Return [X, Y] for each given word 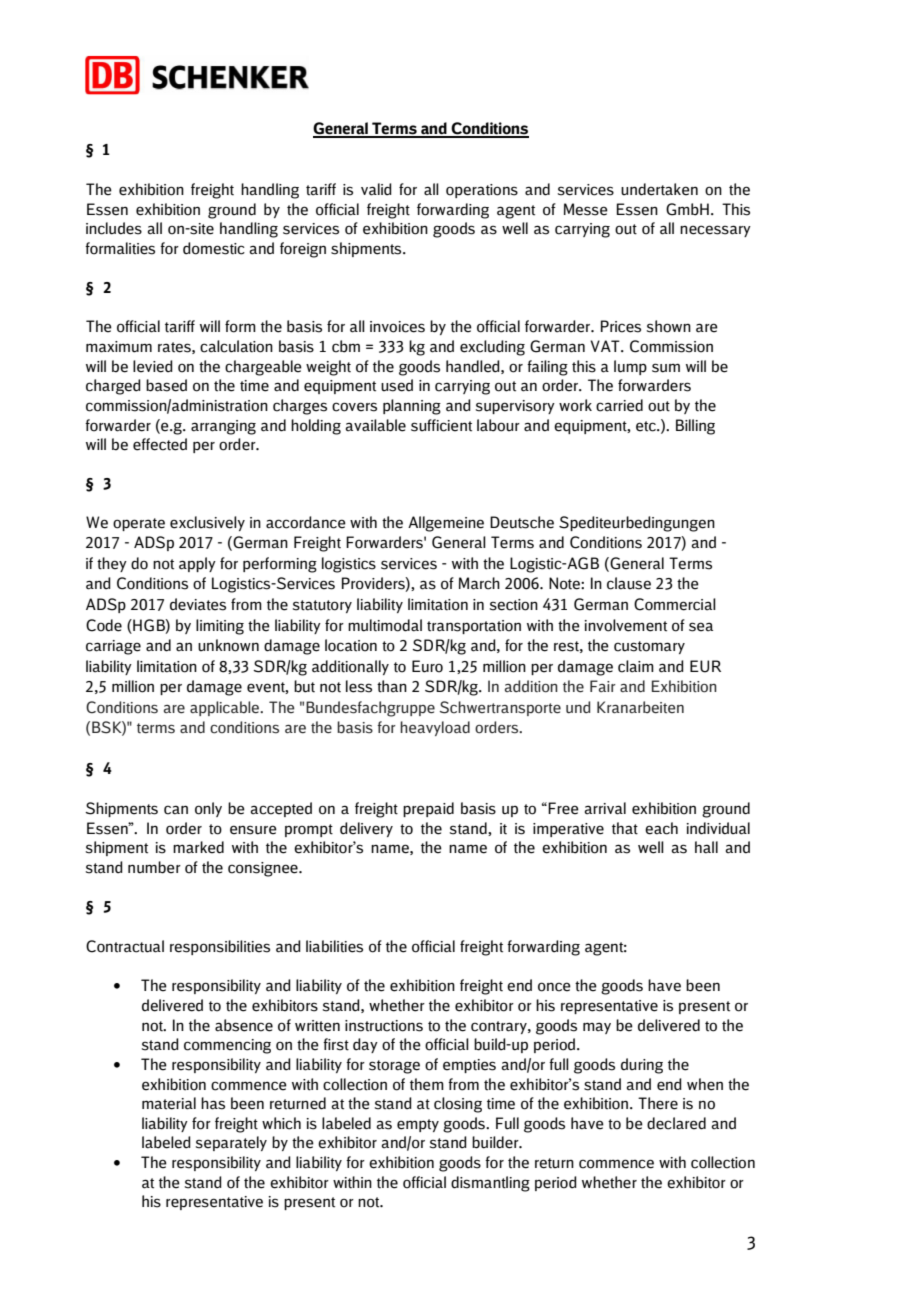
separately [231, 1143]
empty [418, 1125]
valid [376, 189]
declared [676, 1123]
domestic [214, 248]
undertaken [659, 189]
